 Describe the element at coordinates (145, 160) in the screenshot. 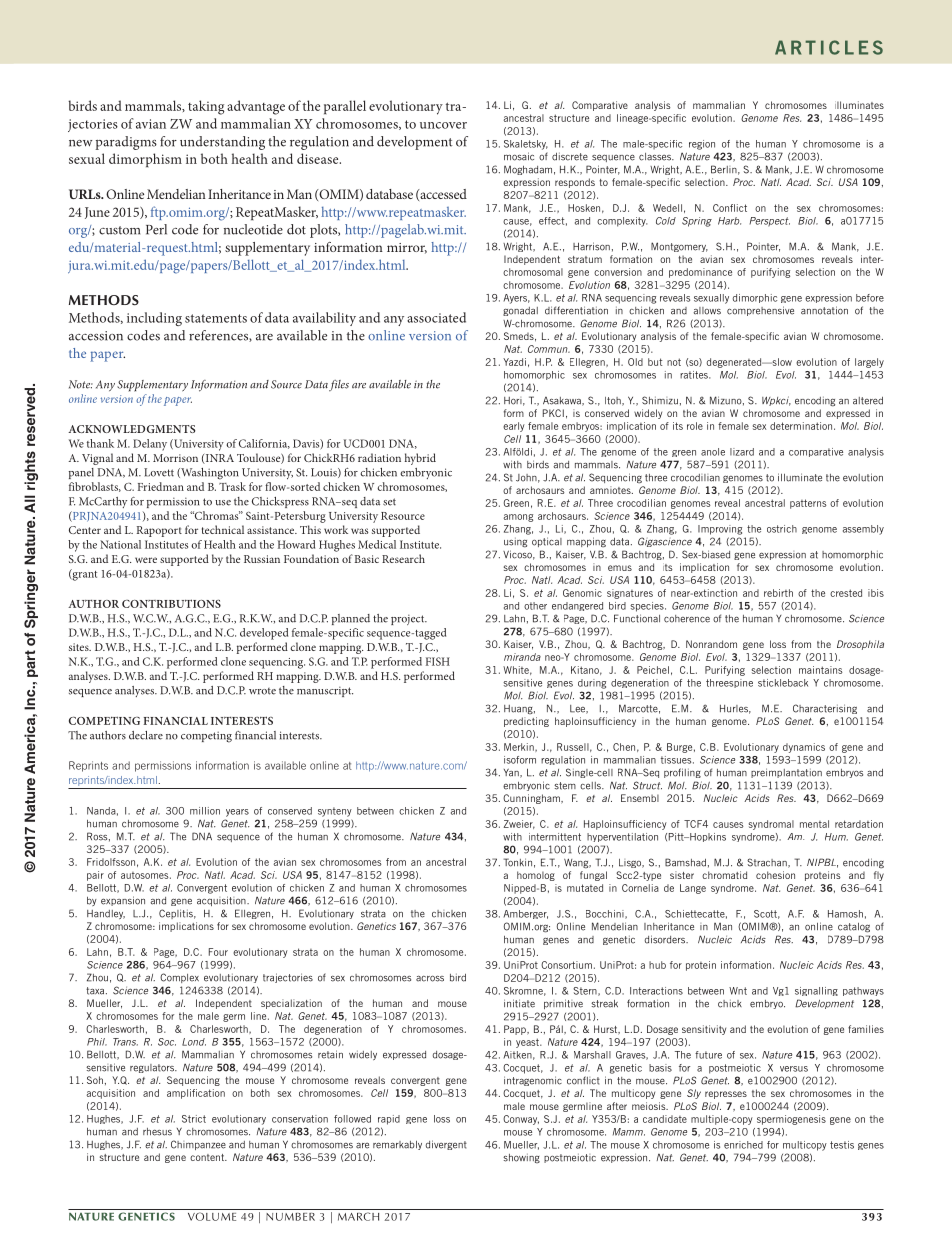

I see `dimorphism` at that location.
